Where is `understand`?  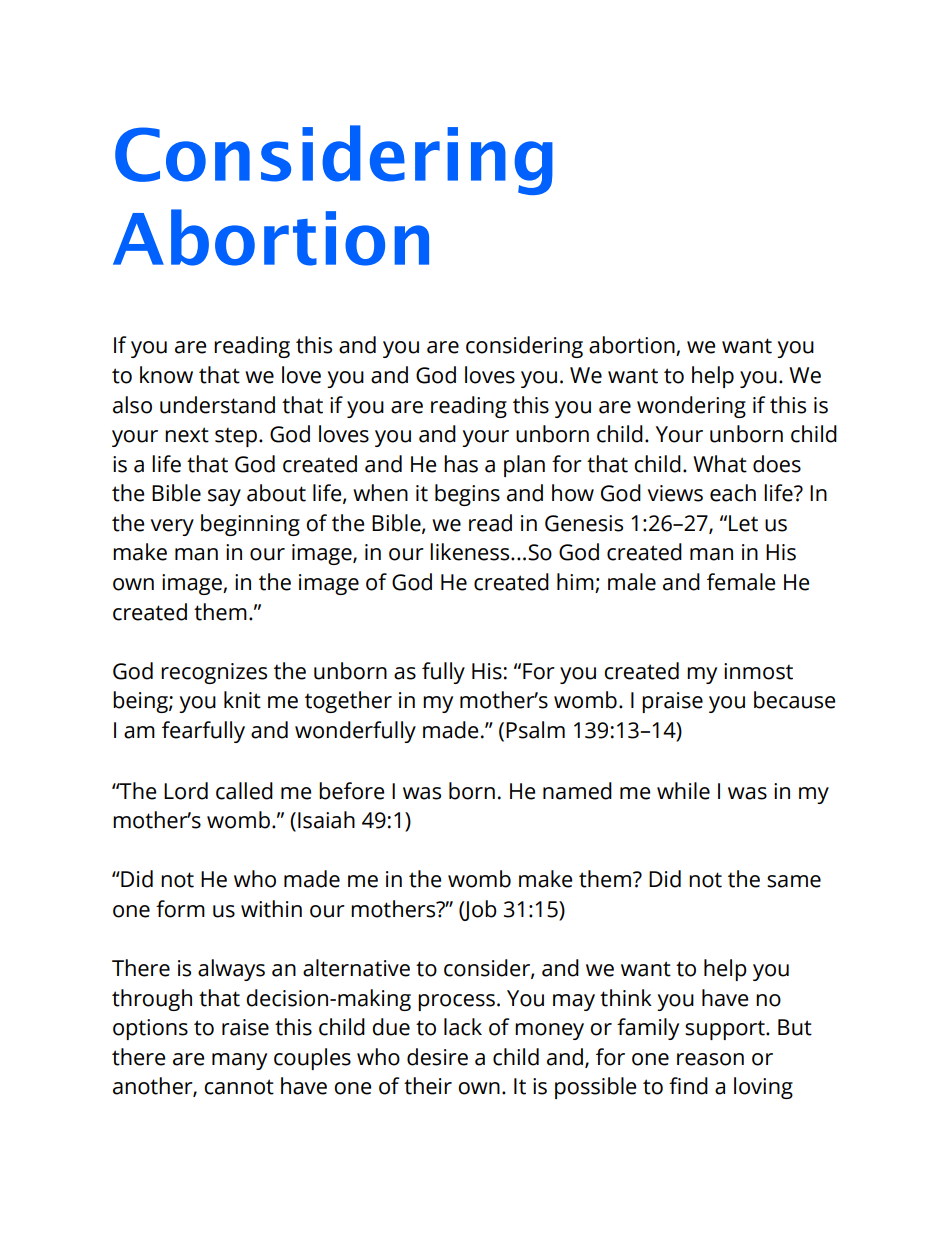 understand is located at coordinates (217, 405).
